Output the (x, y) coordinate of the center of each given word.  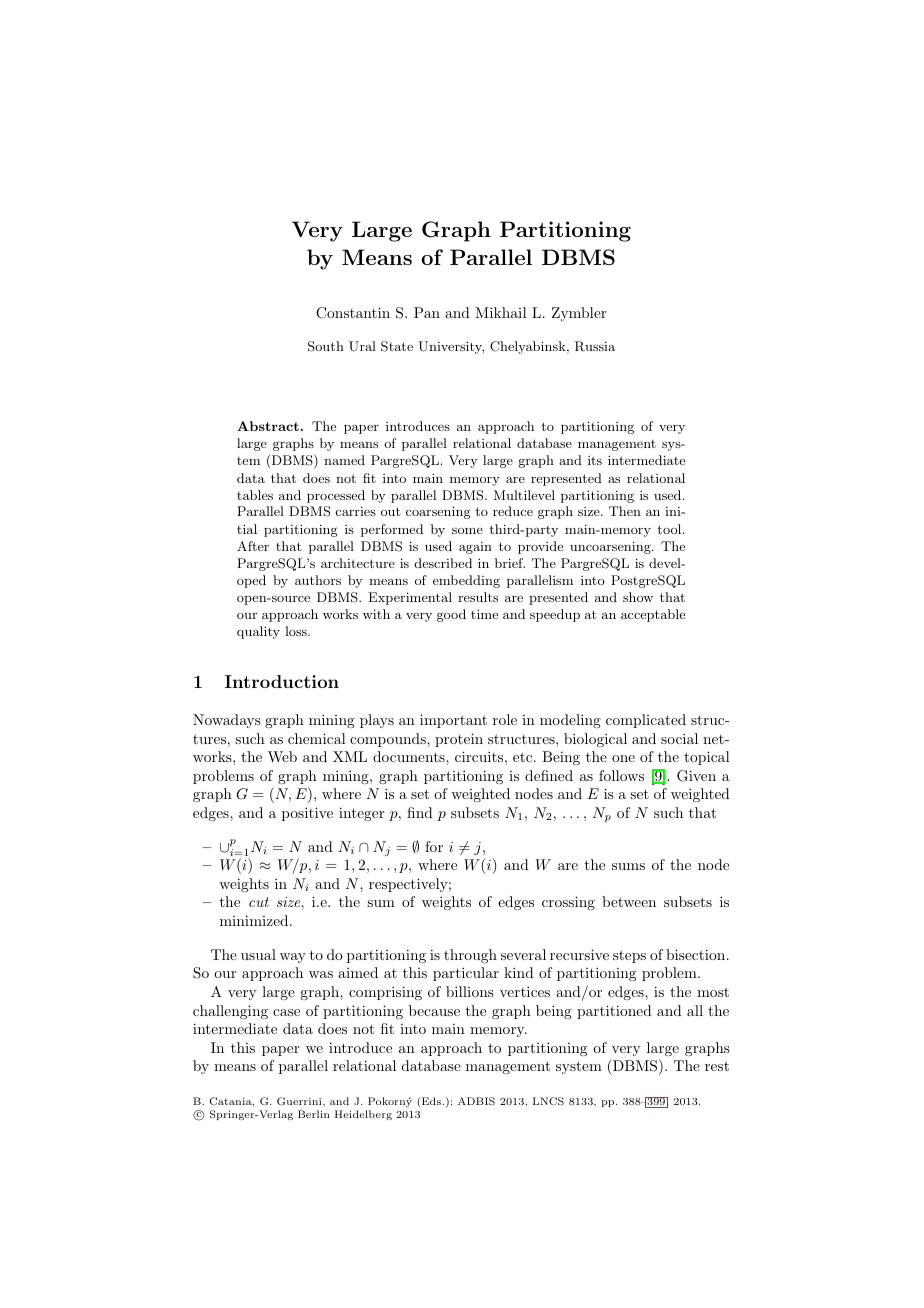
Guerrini (300, 1101)
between (629, 901)
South (326, 346)
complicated (646, 721)
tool (670, 529)
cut (259, 902)
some (467, 530)
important (453, 721)
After (253, 546)
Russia (595, 346)
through (470, 956)
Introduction (282, 681)
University (451, 347)
